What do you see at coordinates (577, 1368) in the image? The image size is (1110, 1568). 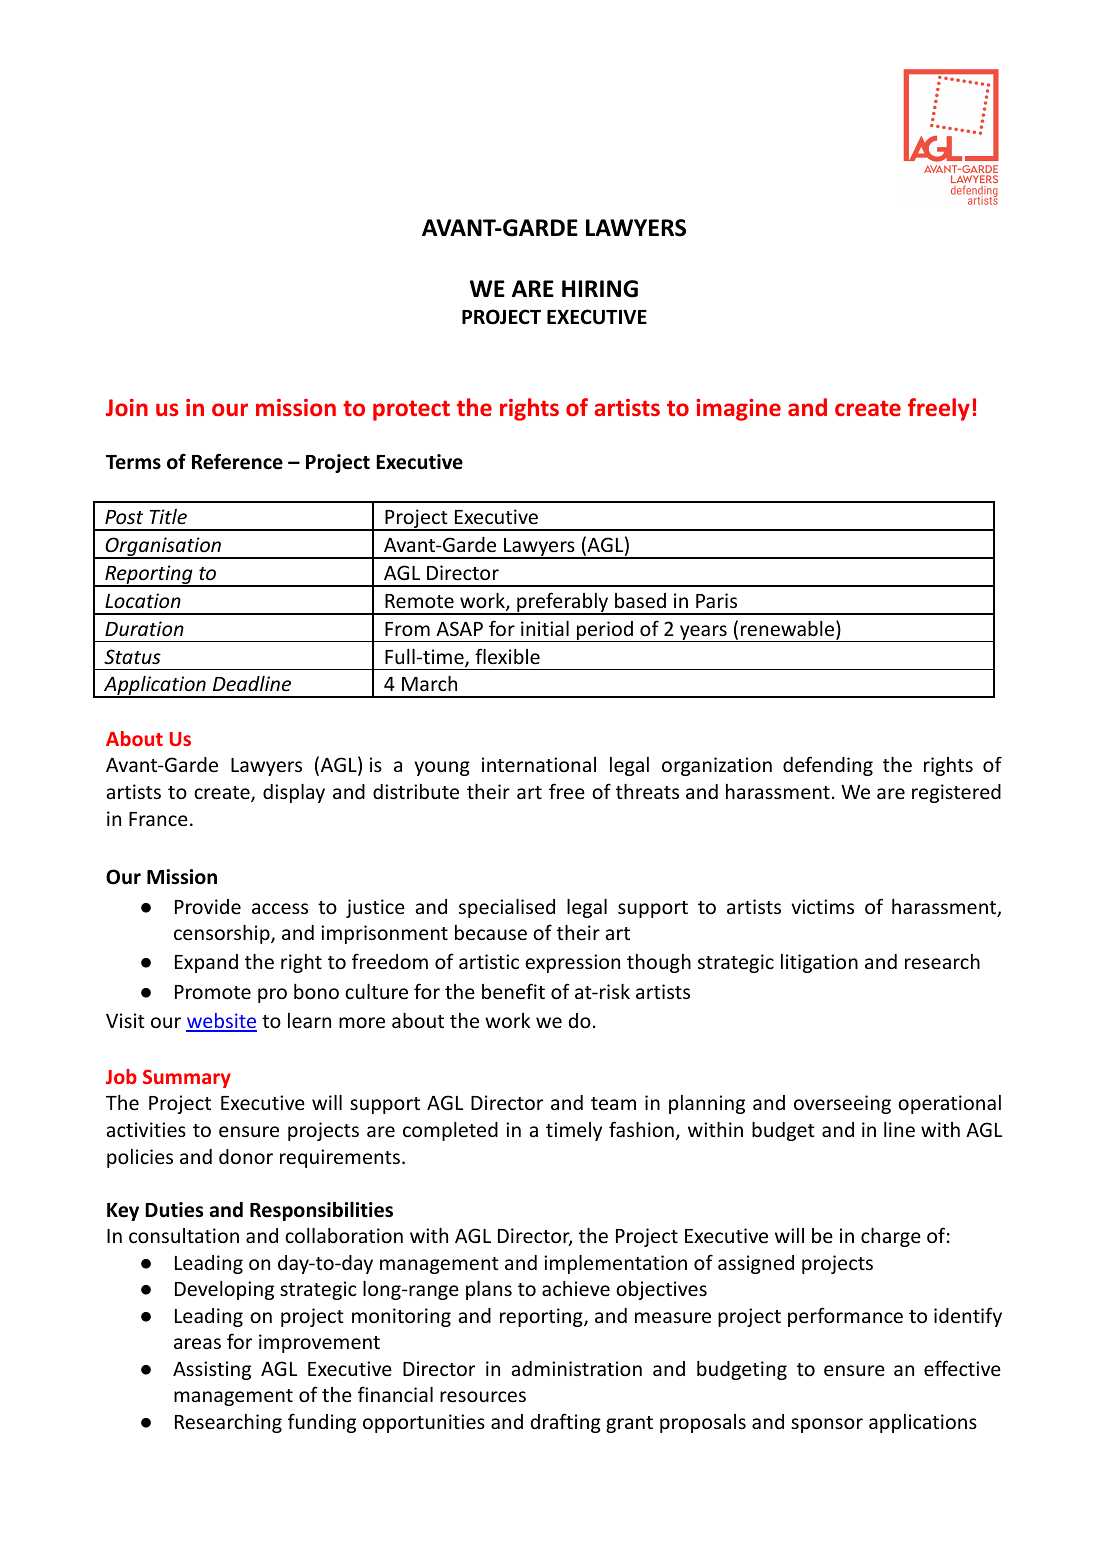 I see `administration` at bounding box center [577, 1368].
